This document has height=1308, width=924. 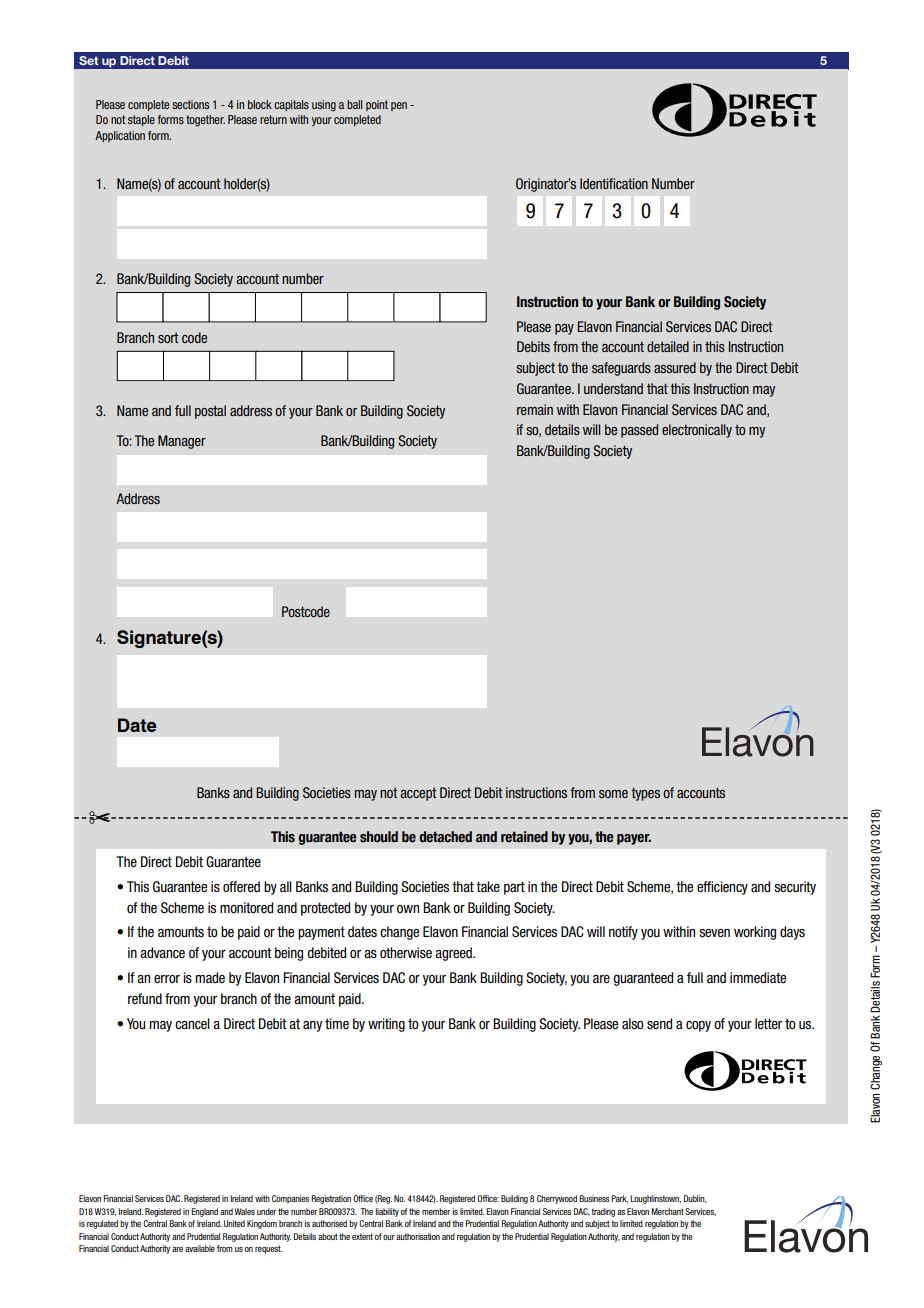 What do you see at coordinates (614, 183) in the document?
I see `Identification` at bounding box center [614, 183].
